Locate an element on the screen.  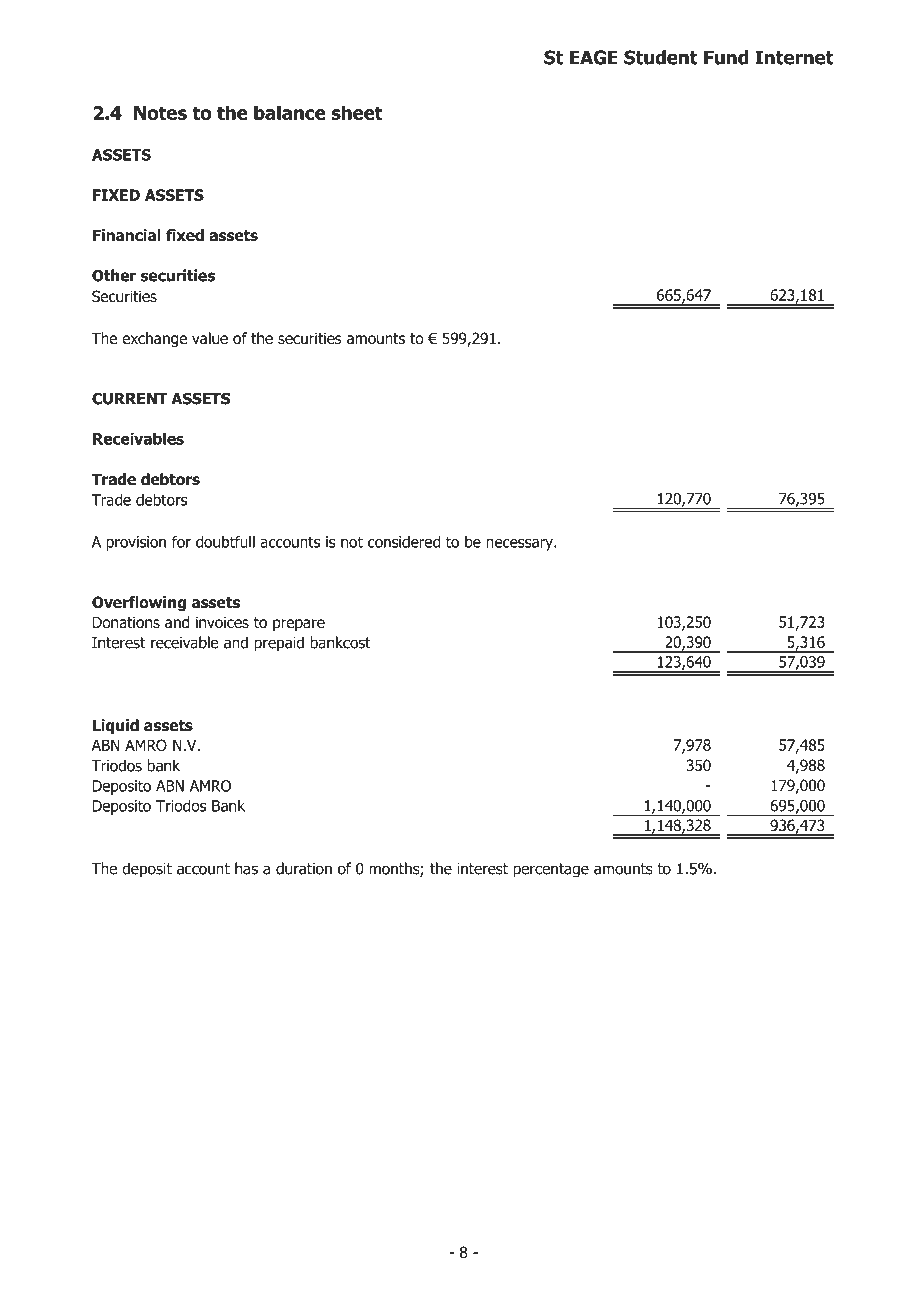
value is located at coordinates (210, 338).
